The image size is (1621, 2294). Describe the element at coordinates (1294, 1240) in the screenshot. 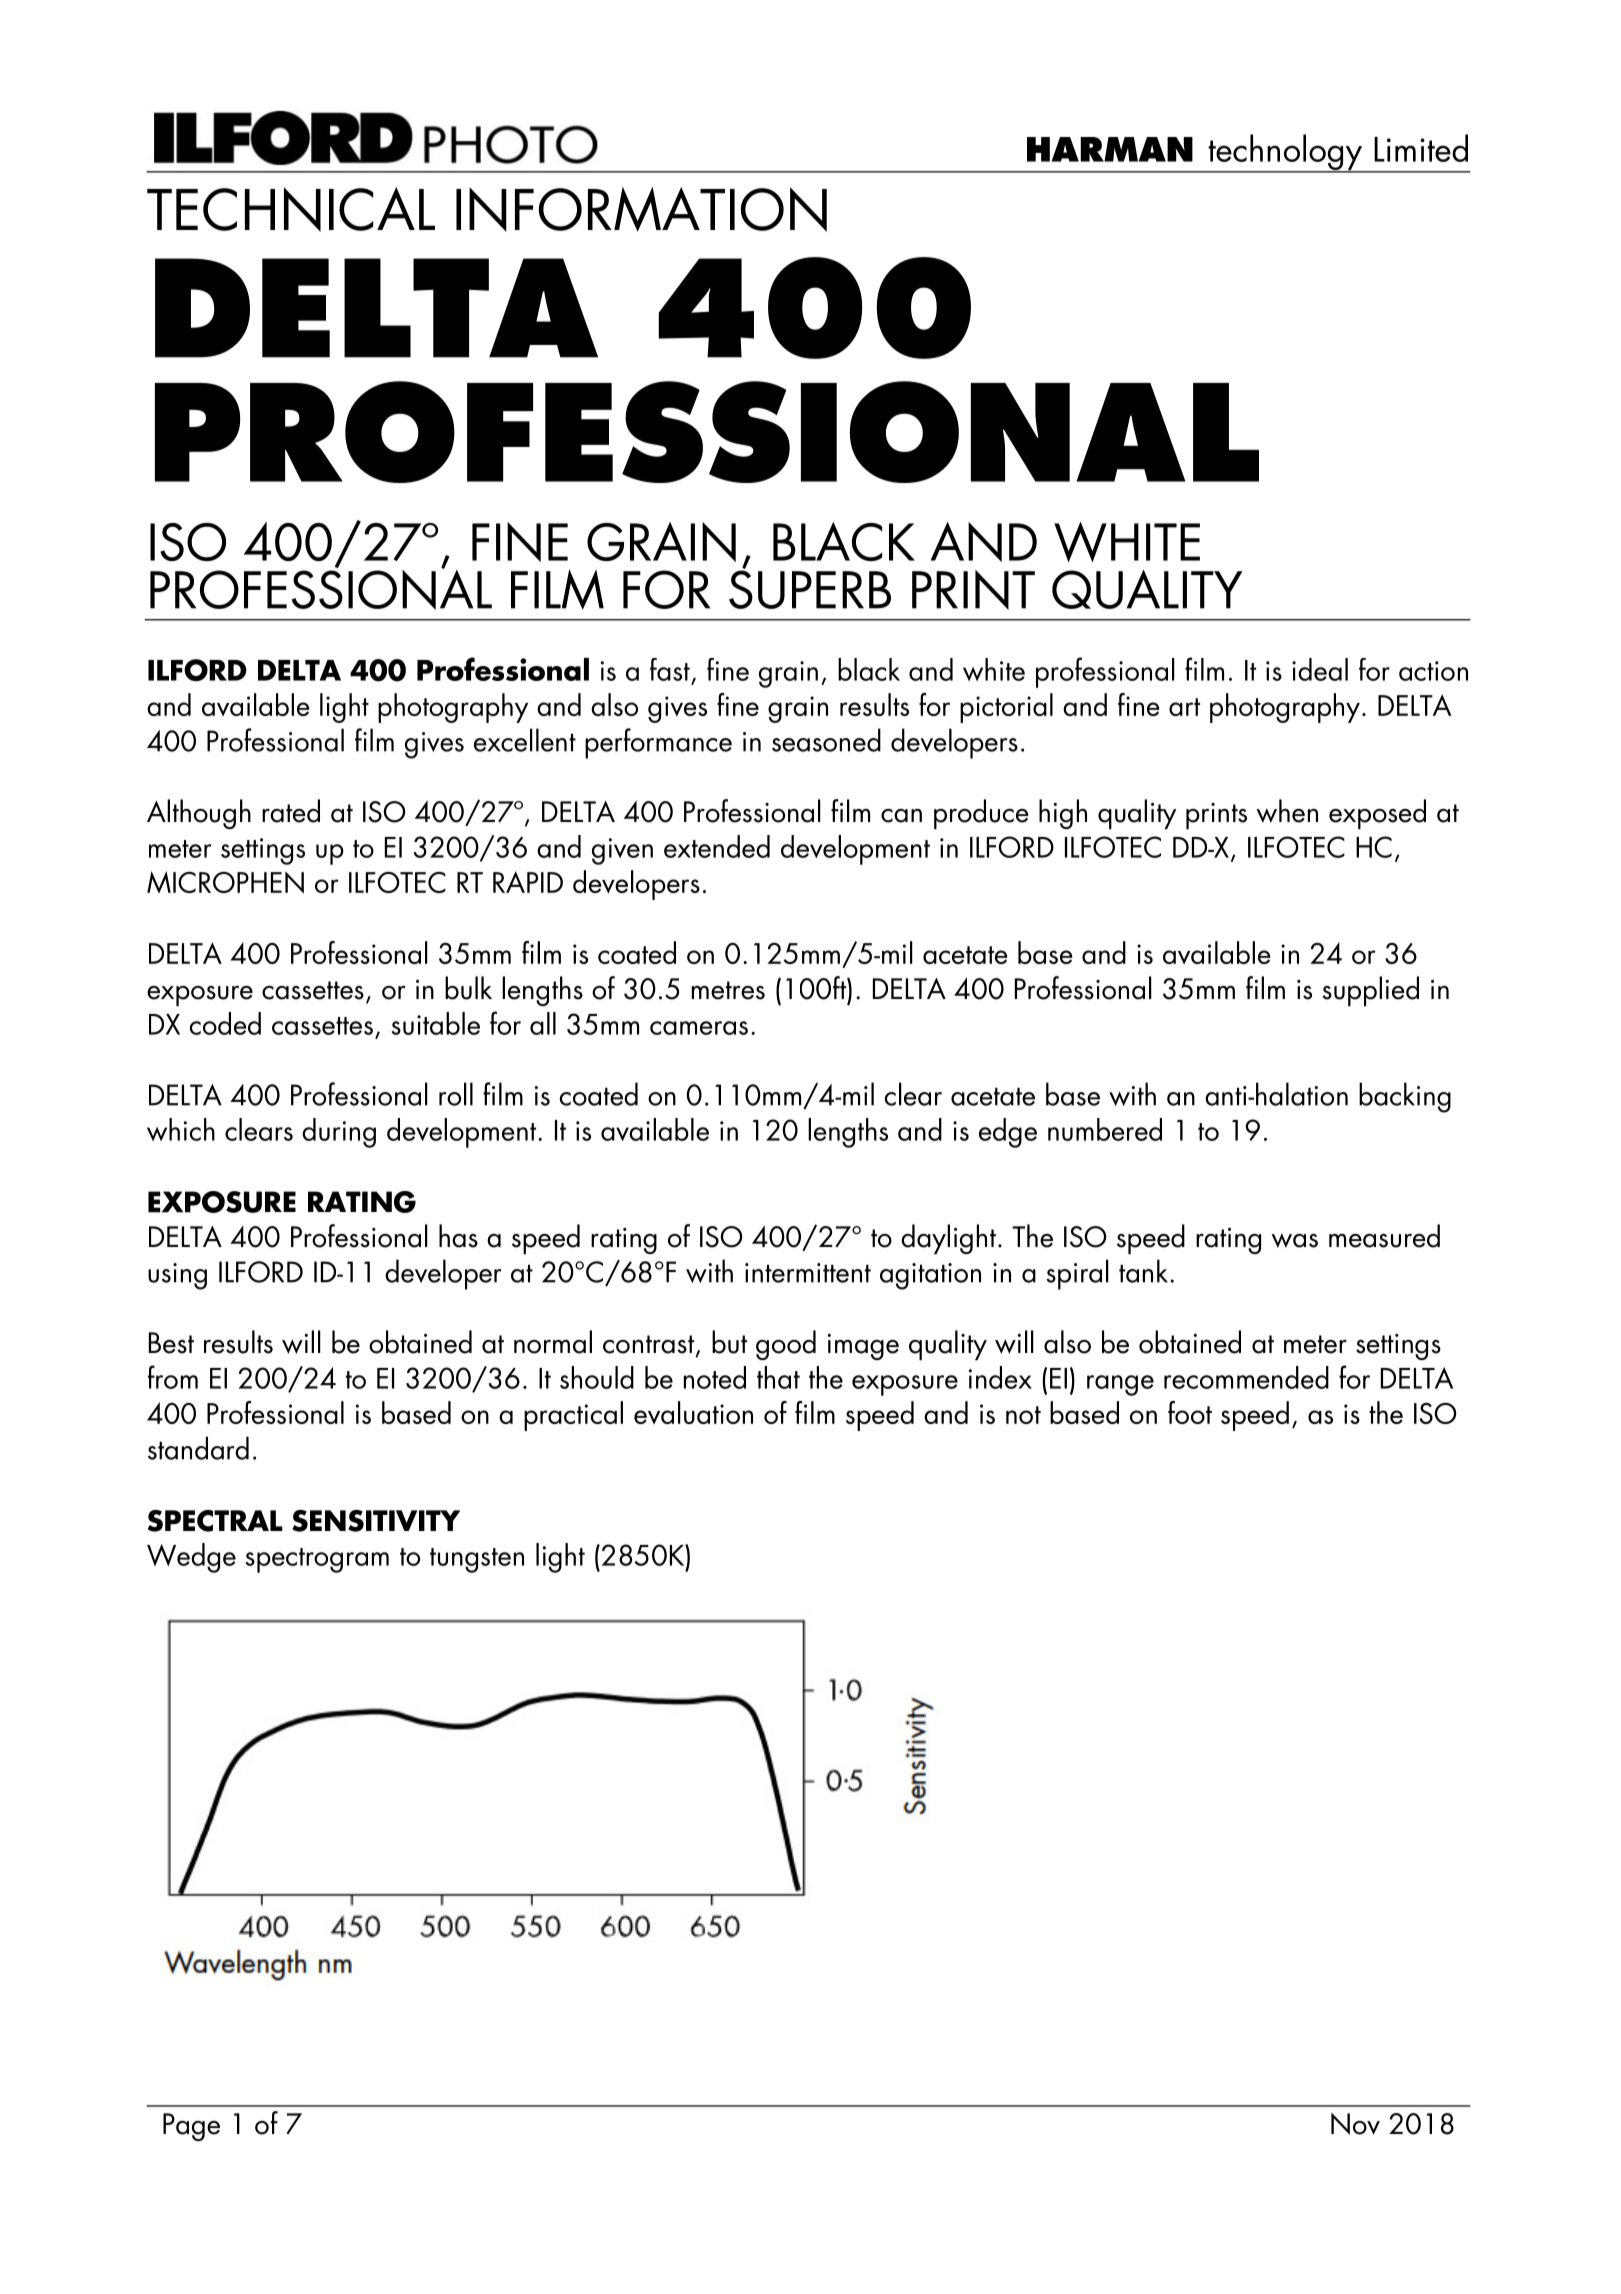

I see `was` at that location.
